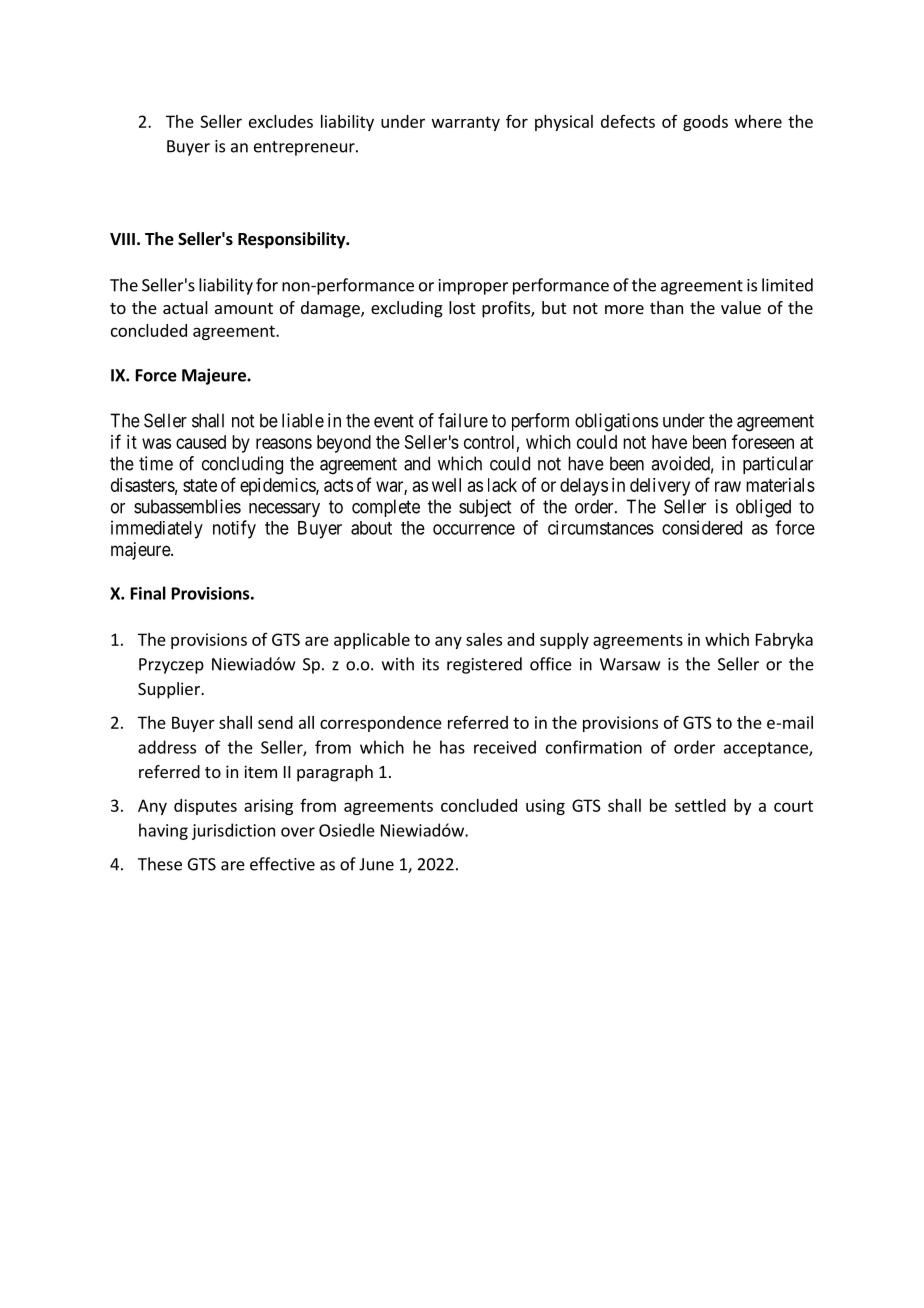 The height and width of the document is (1308, 924). I want to click on goods, so click(705, 123).
